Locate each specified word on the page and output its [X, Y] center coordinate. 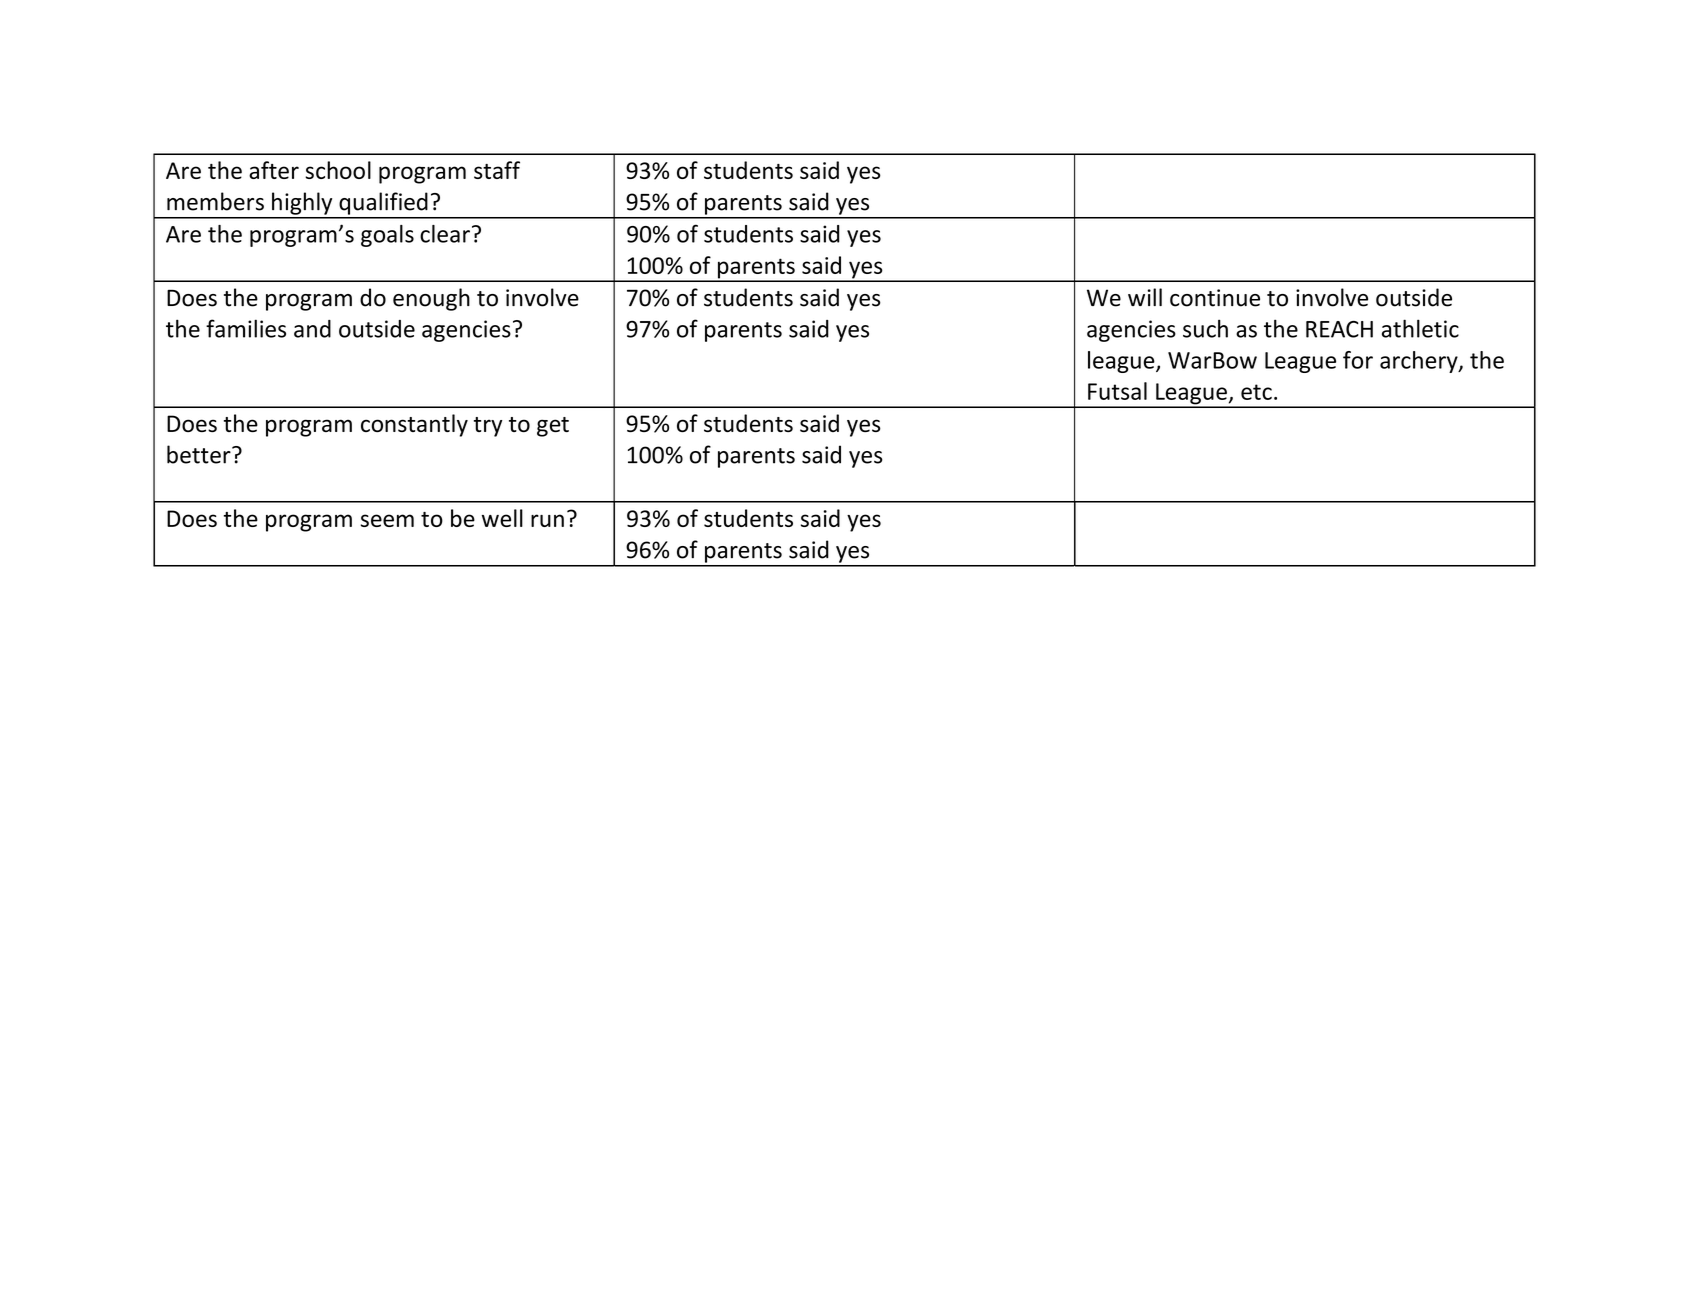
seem [387, 520]
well [502, 518]
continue [1215, 298]
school [338, 170]
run [547, 520]
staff [497, 170]
